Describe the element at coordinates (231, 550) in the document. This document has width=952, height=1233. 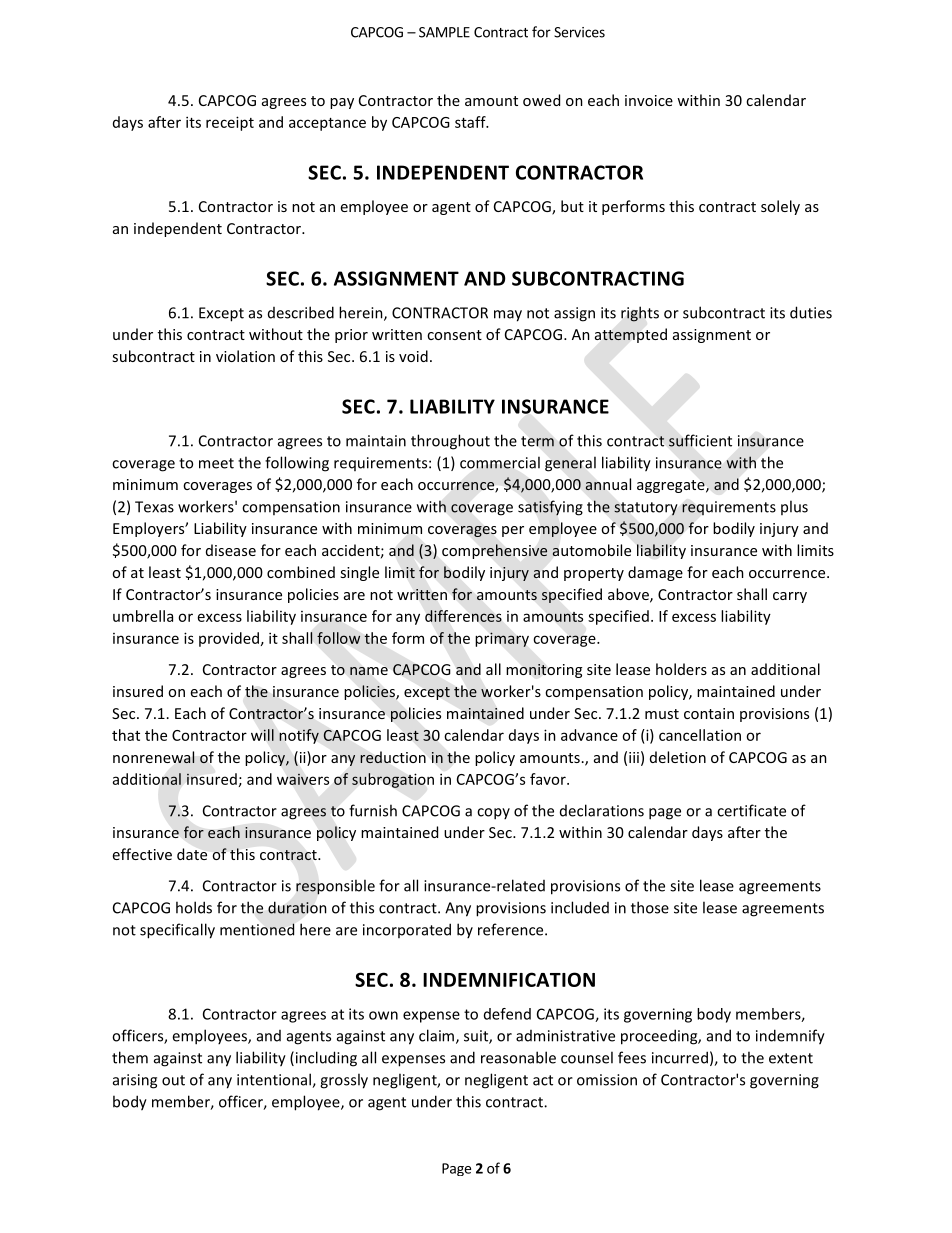
I see `disease` at that location.
